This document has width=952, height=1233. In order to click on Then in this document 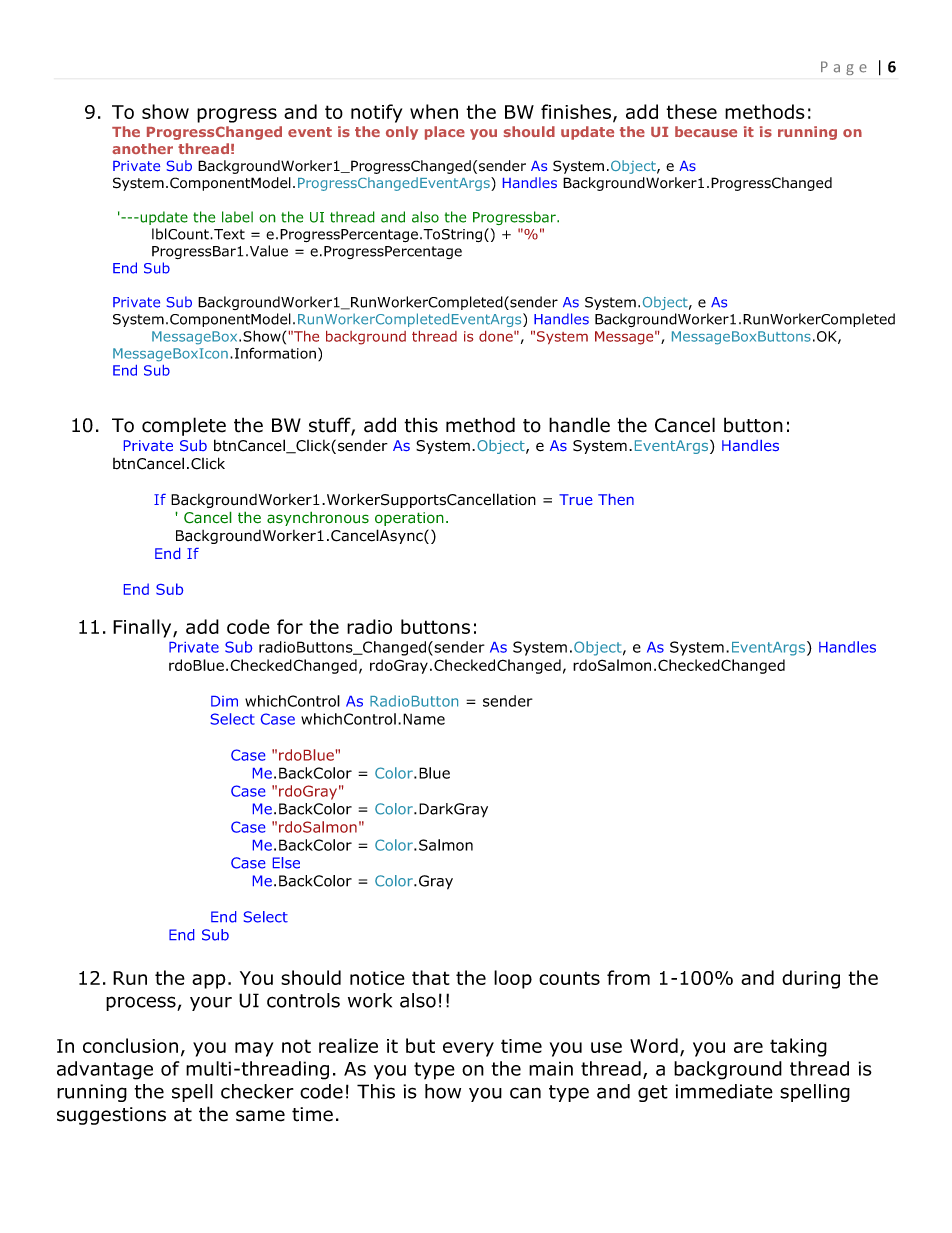, I will do `click(616, 499)`.
